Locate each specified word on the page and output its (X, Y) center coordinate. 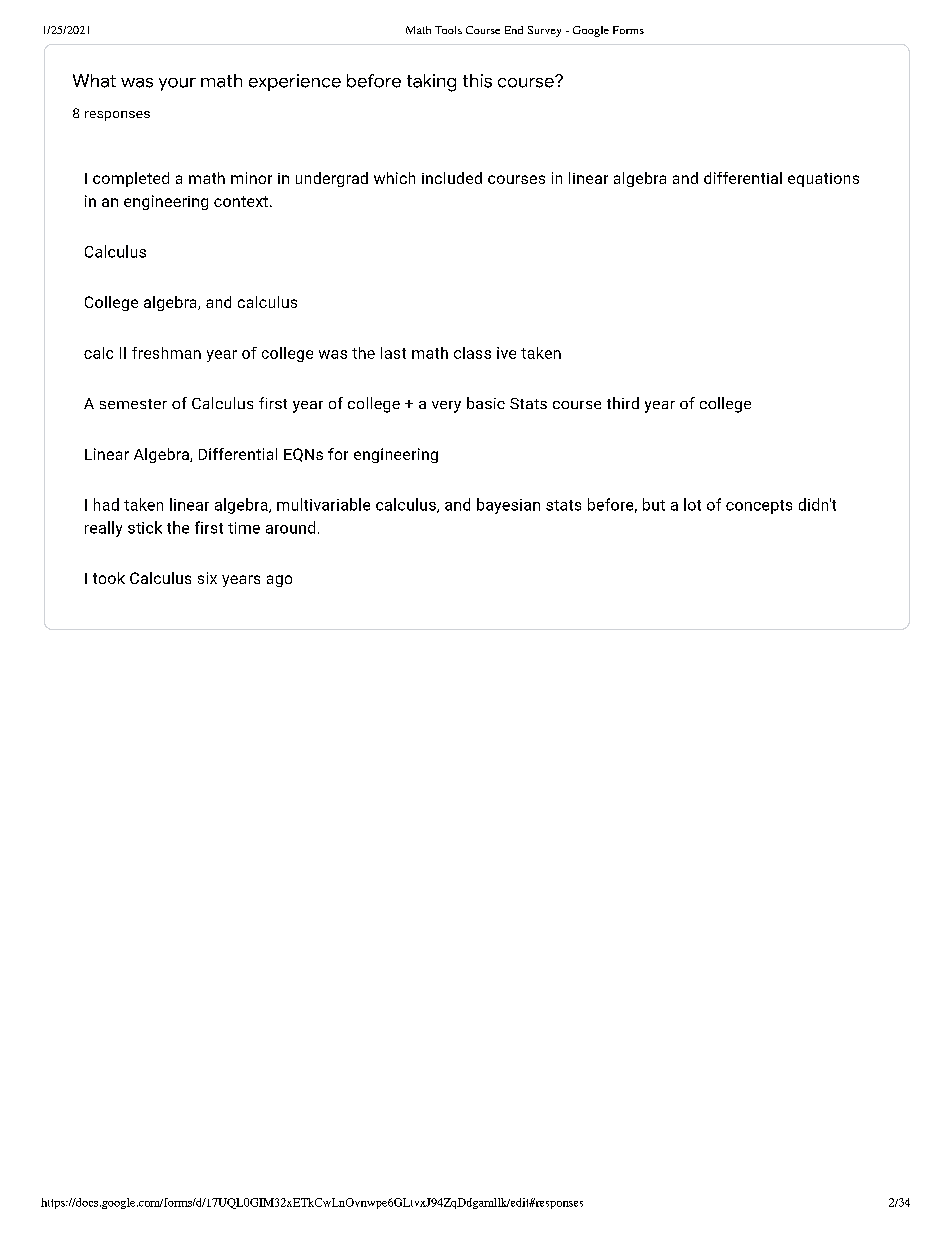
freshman (166, 353)
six (207, 578)
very (446, 407)
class (472, 353)
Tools (448, 30)
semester (133, 404)
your (177, 84)
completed (131, 179)
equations (823, 180)
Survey (544, 31)
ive (506, 353)
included (452, 178)
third (623, 403)
